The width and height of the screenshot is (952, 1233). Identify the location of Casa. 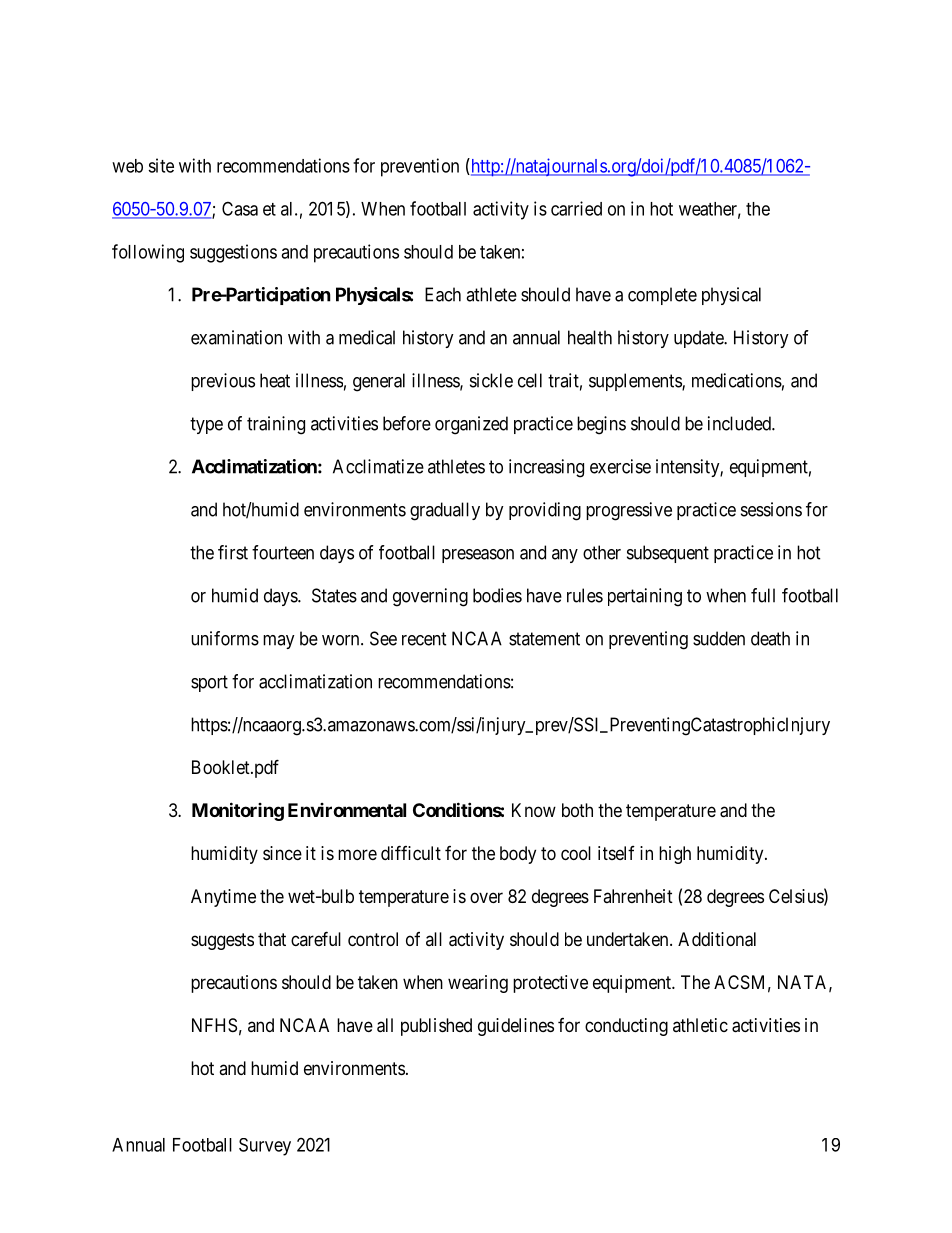
(240, 208).
